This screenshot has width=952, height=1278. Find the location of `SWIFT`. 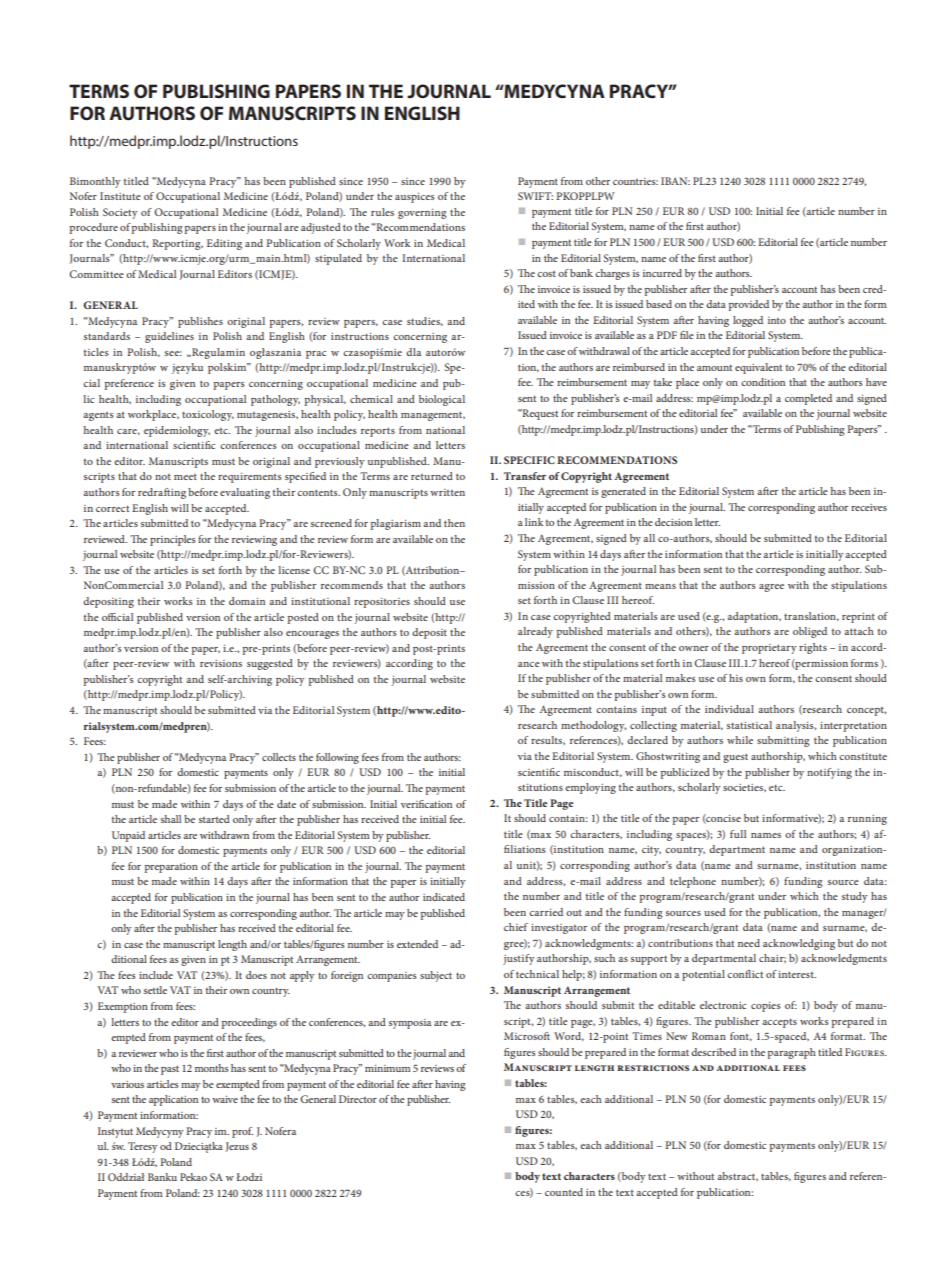

SWIFT is located at coordinates (535, 196).
